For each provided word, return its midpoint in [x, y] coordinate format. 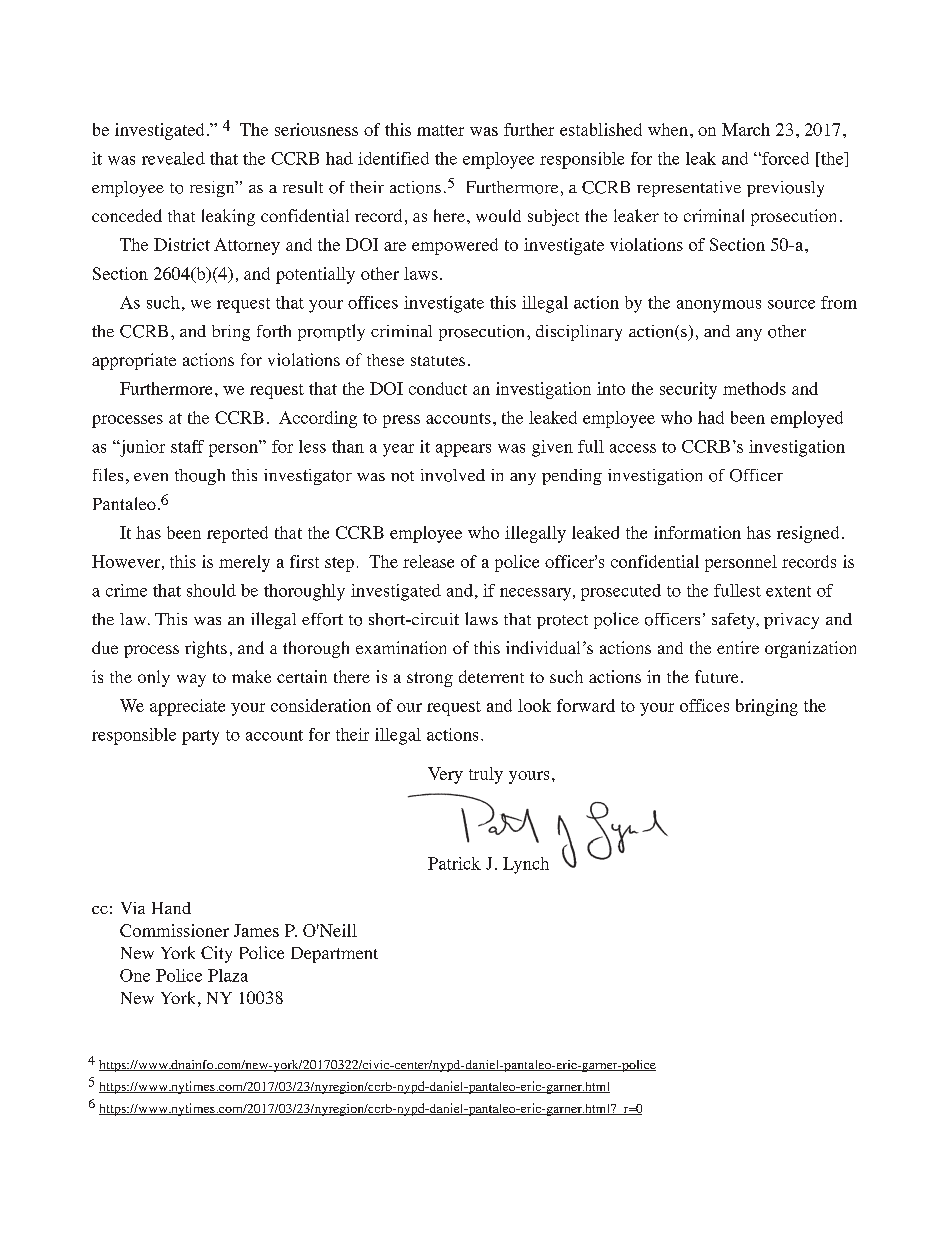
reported [237, 534]
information [697, 532]
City [216, 954]
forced [784, 158]
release [428, 561]
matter [440, 130]
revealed [173, 158]
